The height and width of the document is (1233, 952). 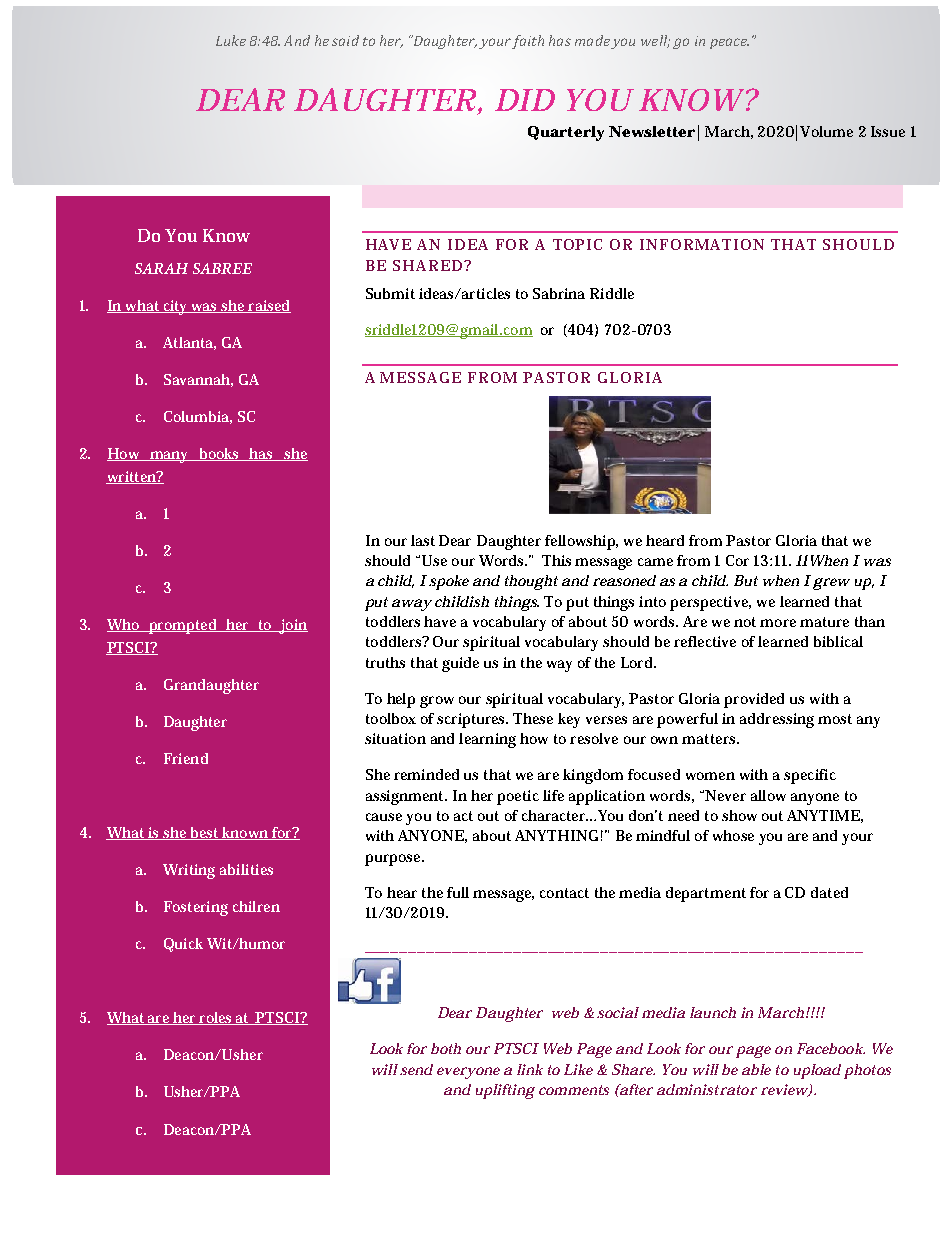 I want to click on join, so click(x=292, y=626).
